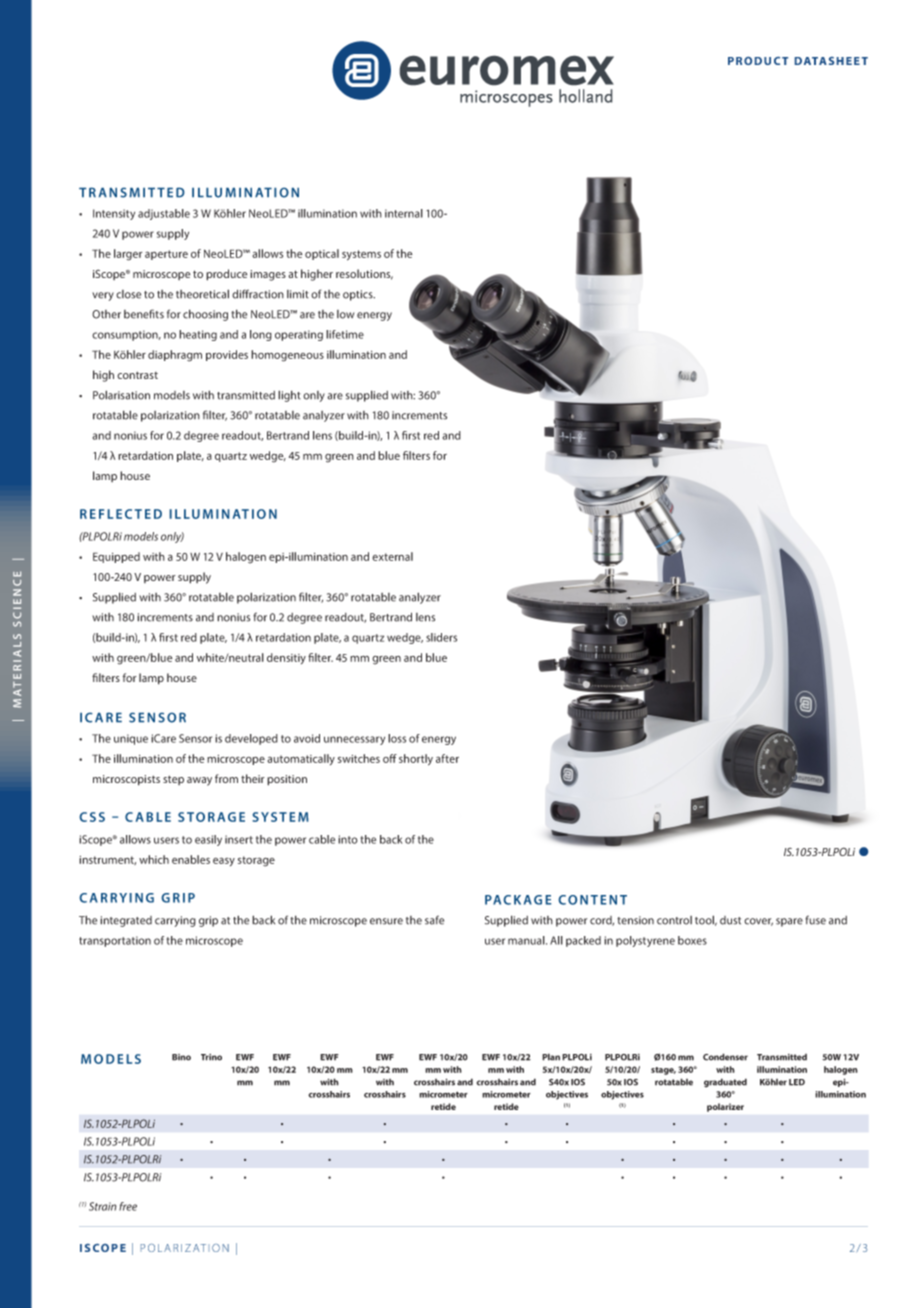 The width and height of the screenshot is (924, 1308). What do you see at coordinates (730, 920) in the screenshot?
I see `dust` at bounding box center [730, 920].
